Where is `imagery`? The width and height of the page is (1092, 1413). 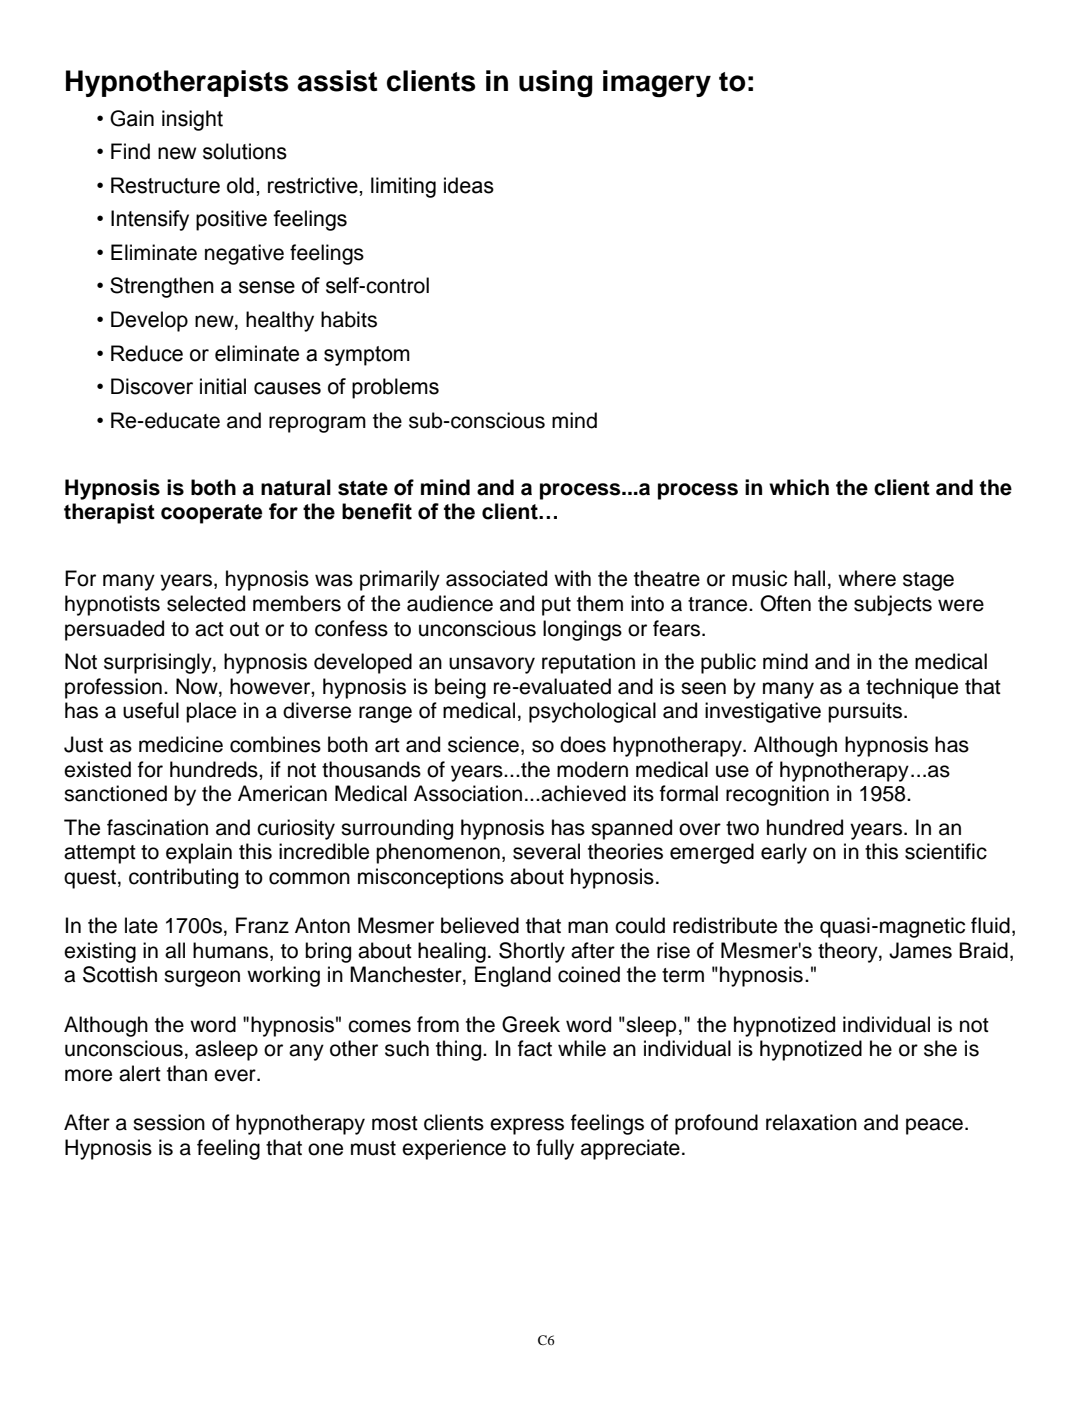
imagery is located at coordinates (657, 84).
